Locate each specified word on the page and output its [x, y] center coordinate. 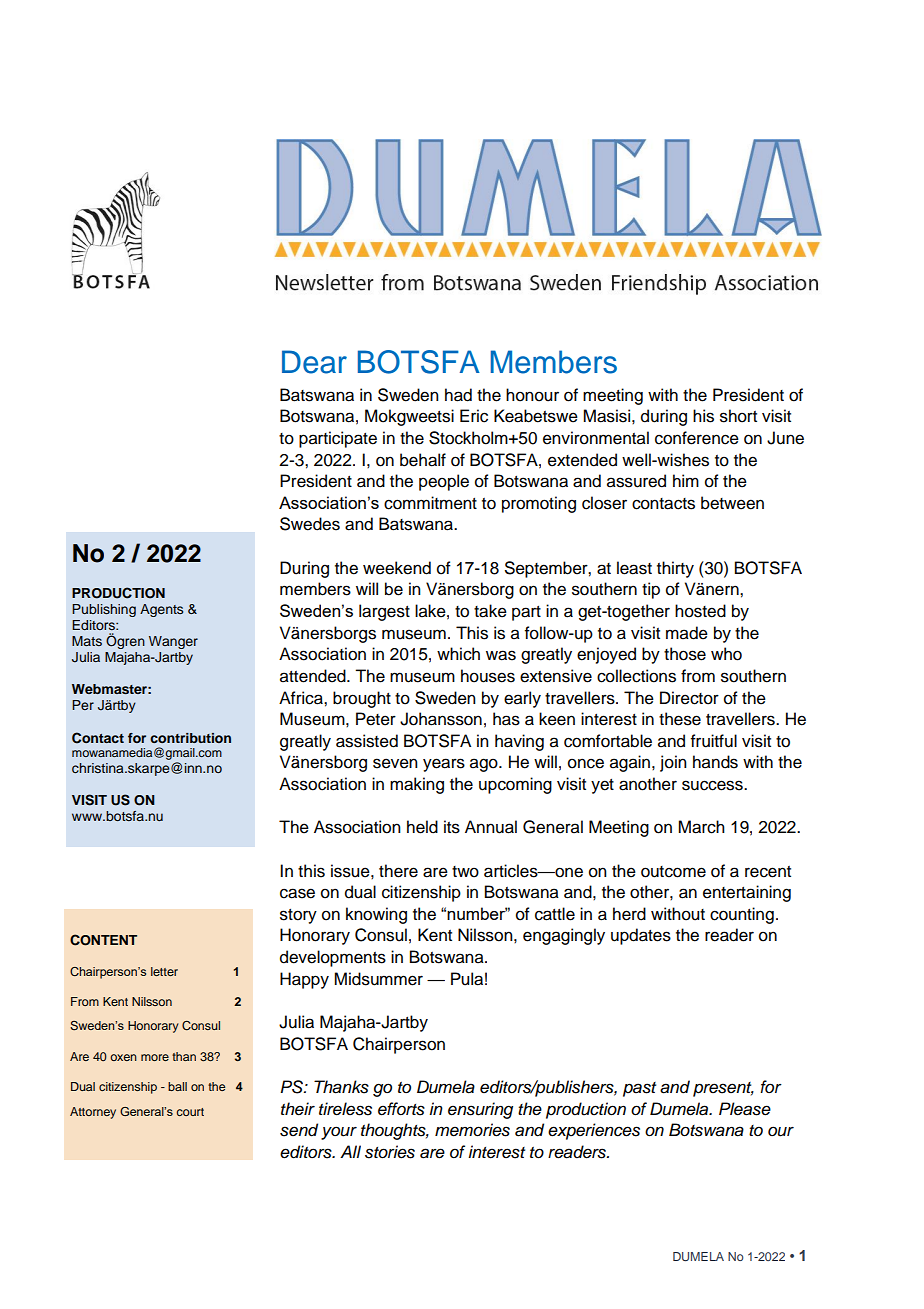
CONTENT [103, 940]
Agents [161, 610]
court [190, 1112]
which [458, 654]
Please [745, 1109]
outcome [673, 872]
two [465, 872]
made [687, 633]
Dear [314, 362]
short [738, 416]
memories [472, 1130]
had [458, 395]
